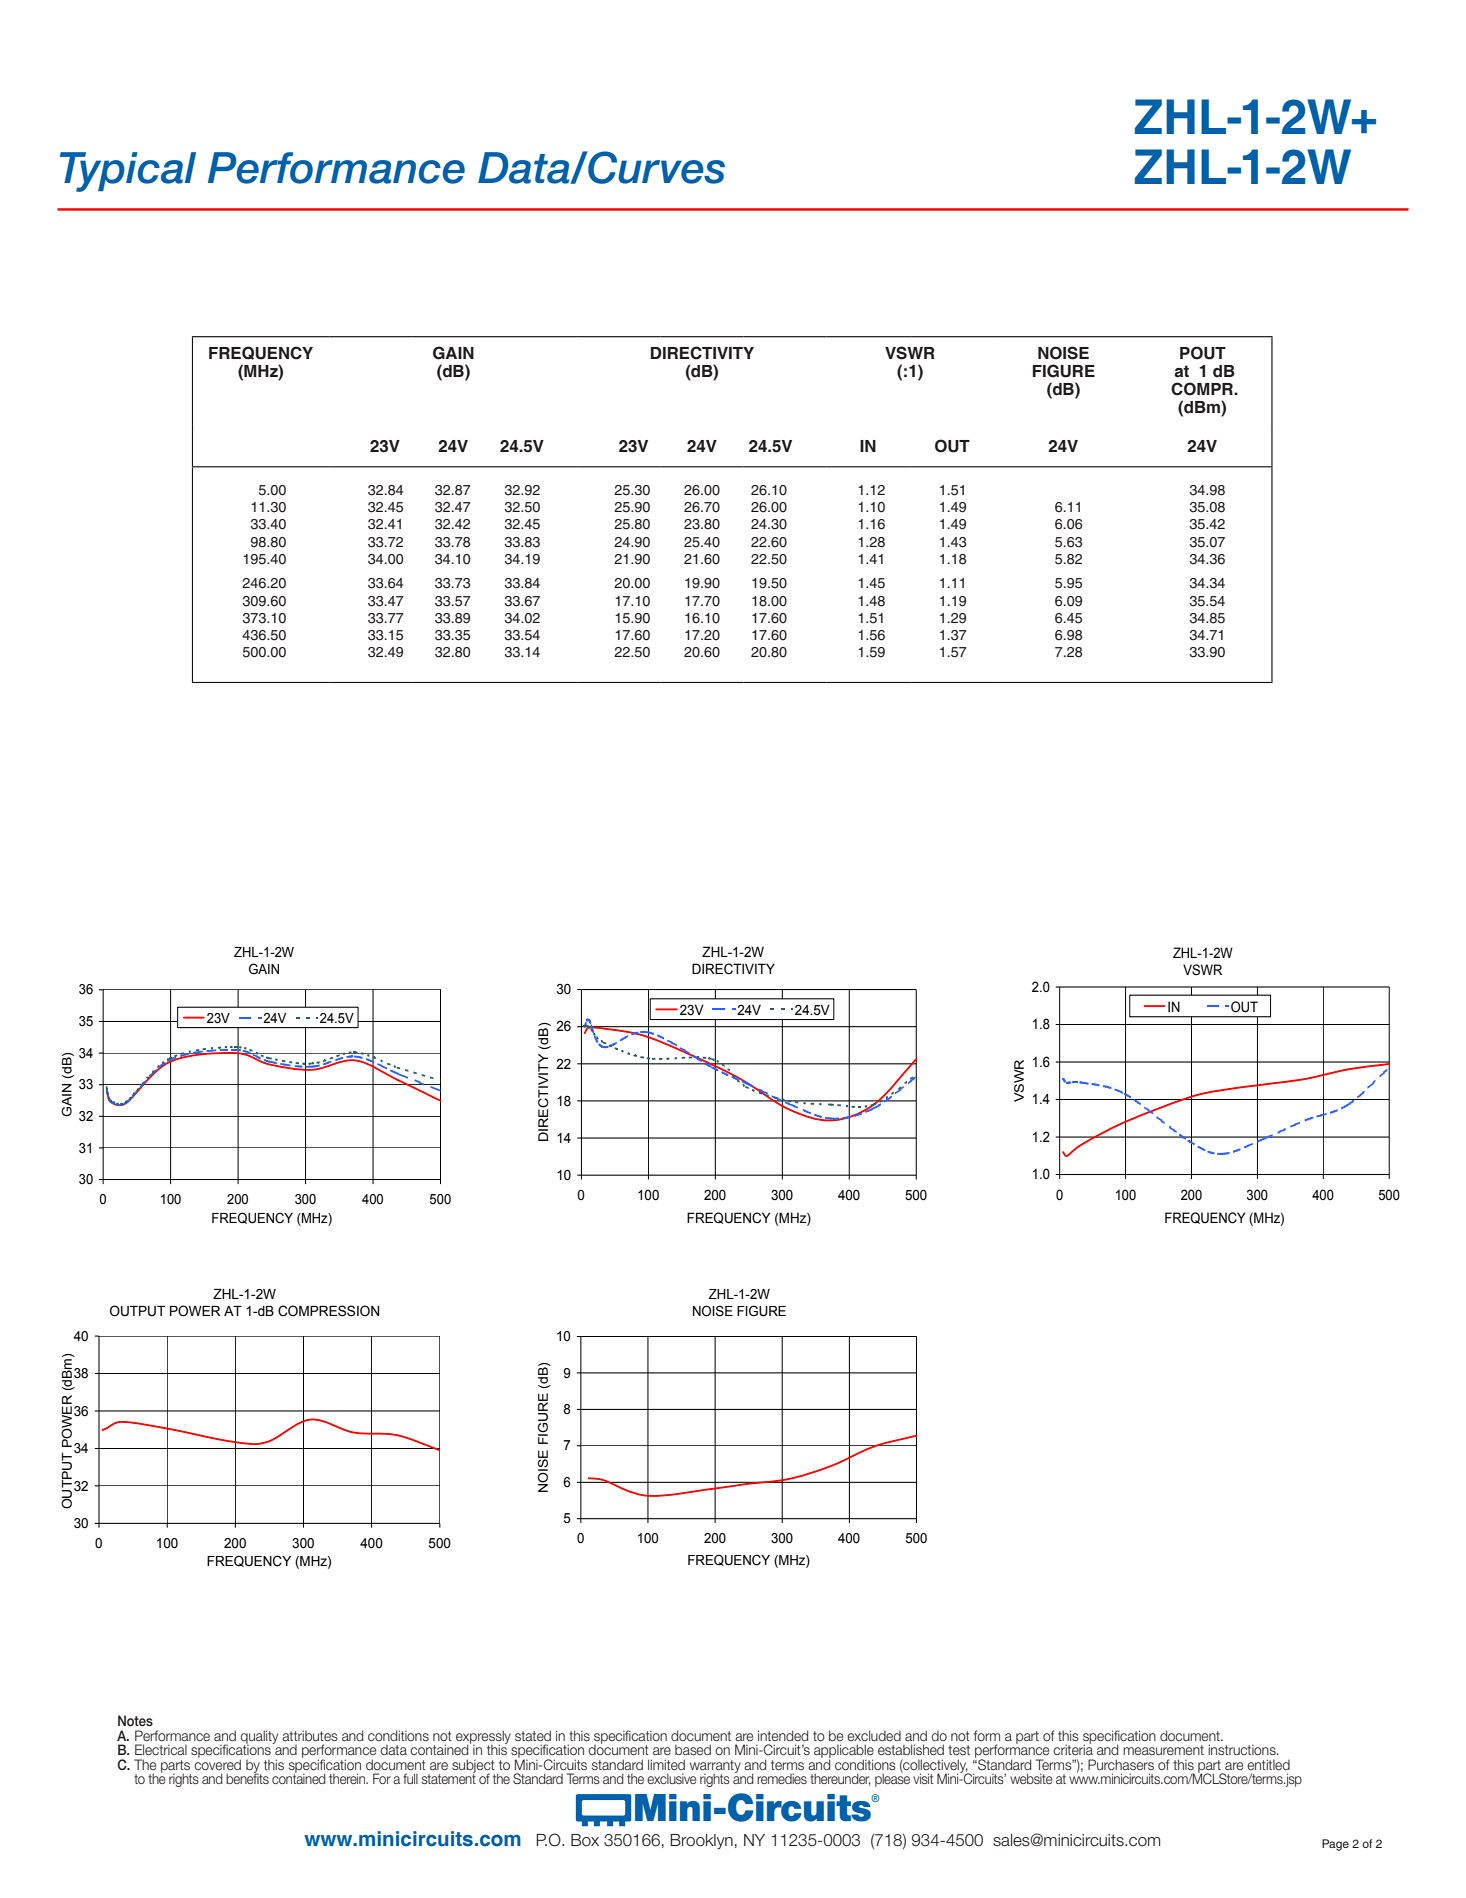 The height and width of the page is (1898, 1466). Describe the element at coordinates (783, 1735) in the page. I see `intended` at that location.
